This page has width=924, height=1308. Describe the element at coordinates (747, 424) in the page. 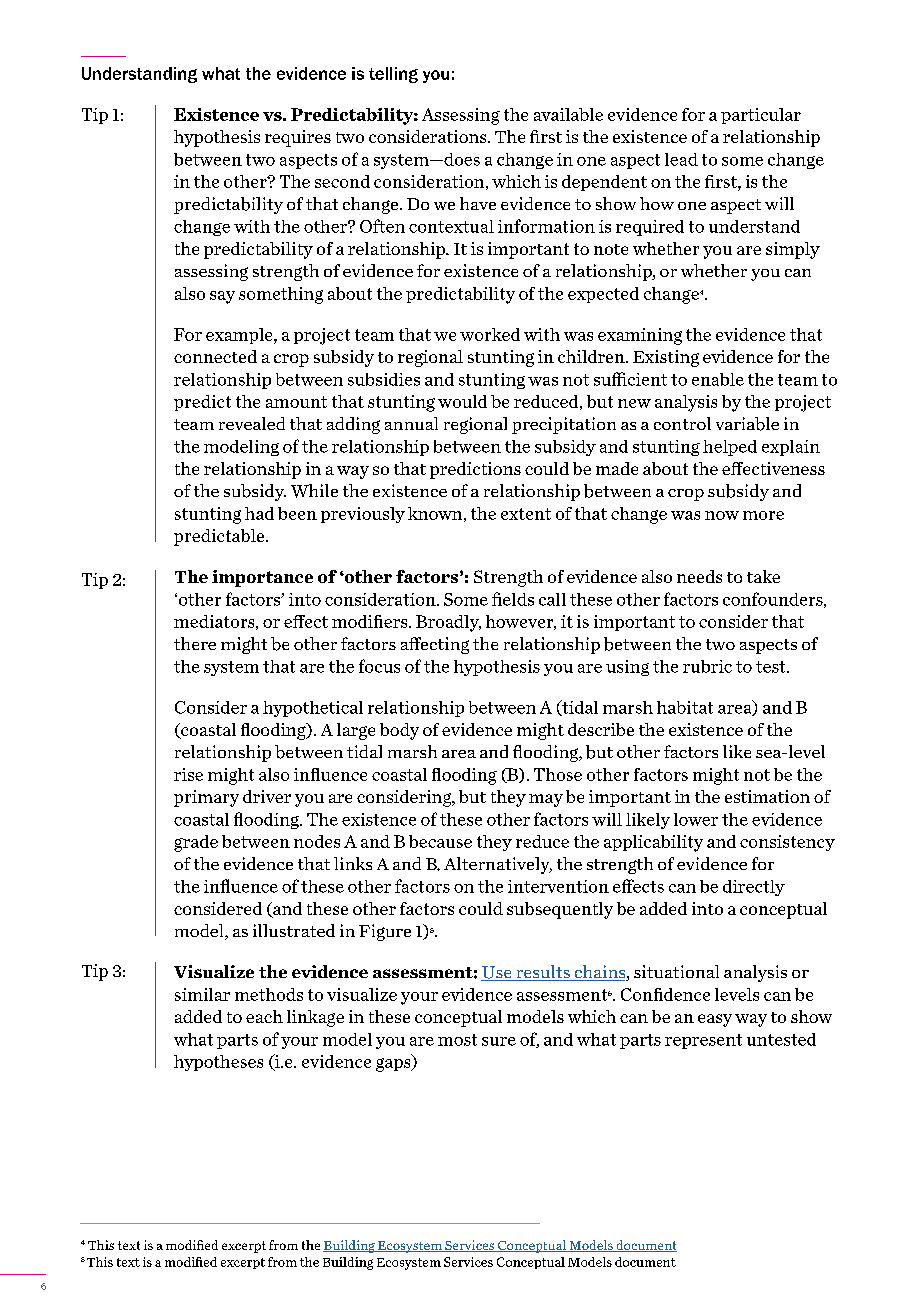

I see `variable` at that location.
